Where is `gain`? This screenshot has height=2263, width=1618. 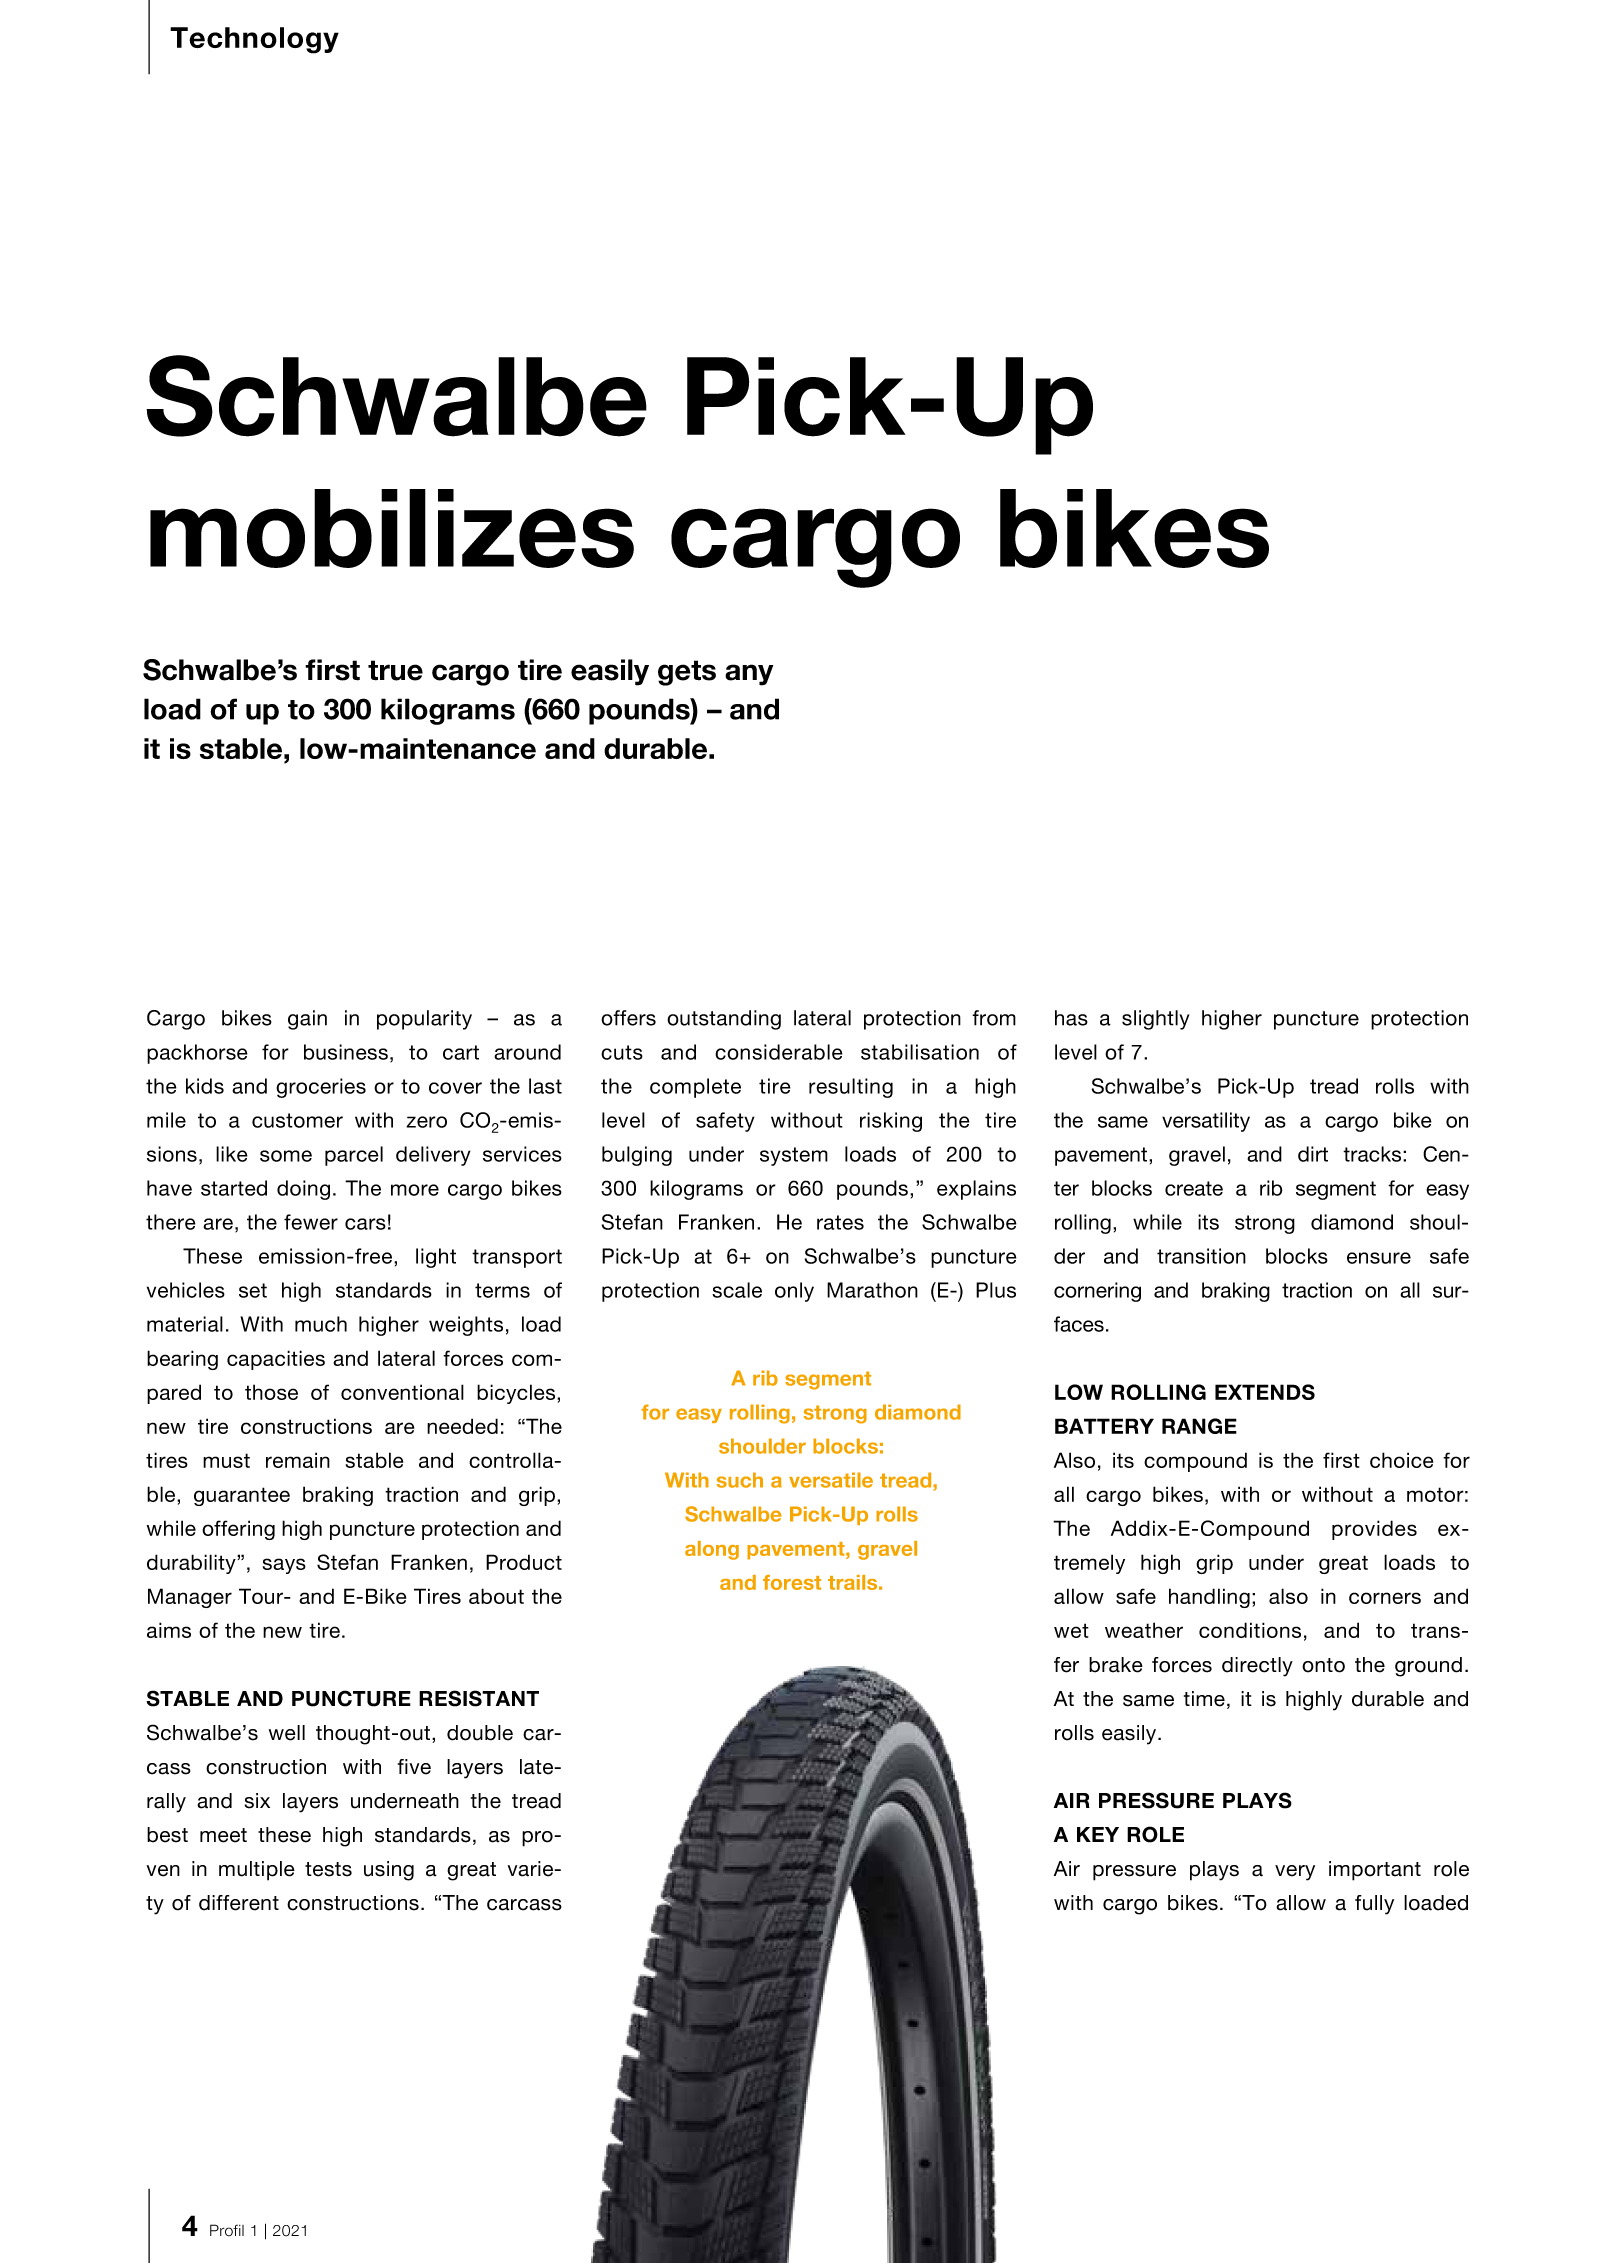
gain is located at coordinates (307, 1020).
